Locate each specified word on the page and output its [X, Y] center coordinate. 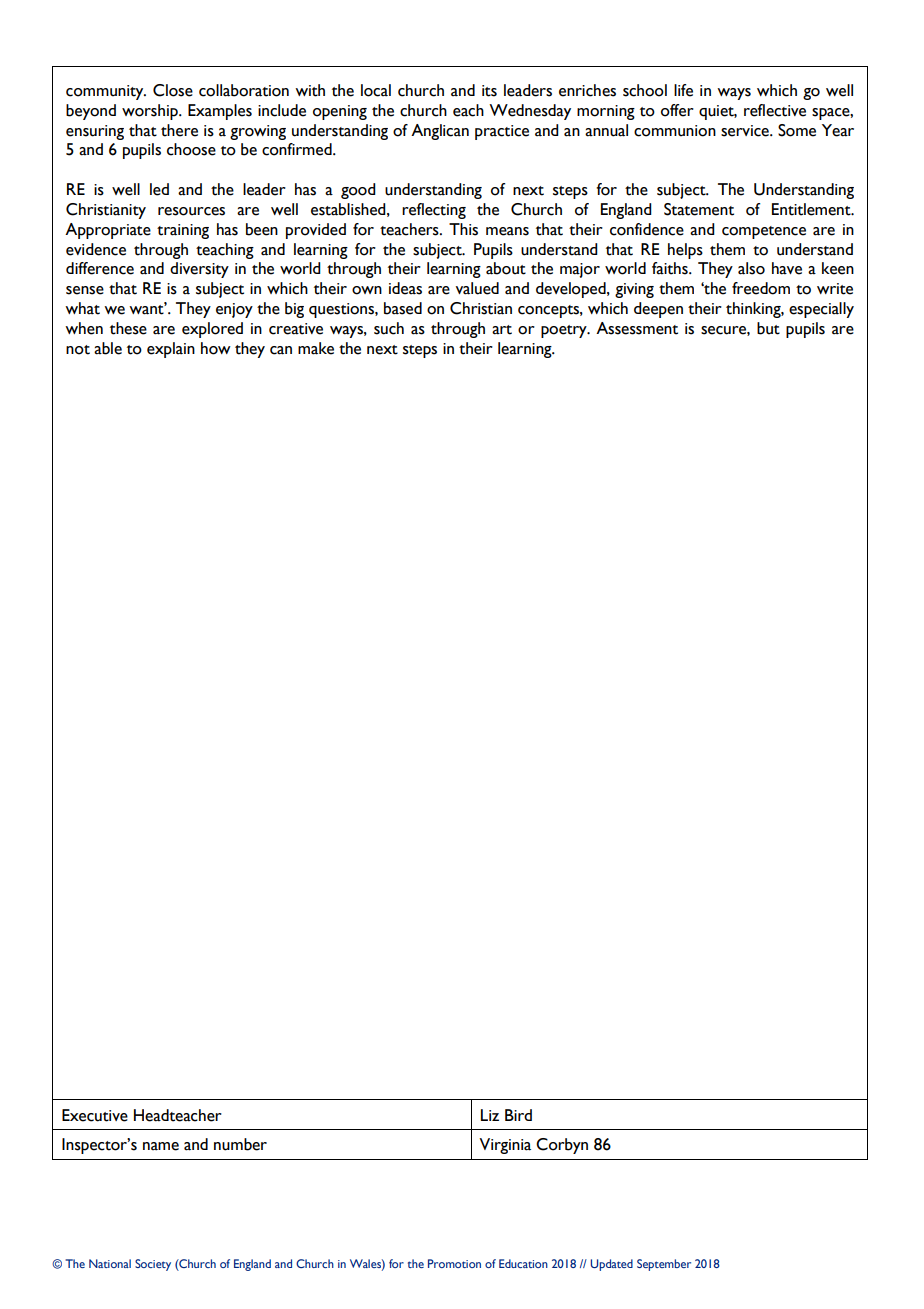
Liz [490, 1115]
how [216, 348]
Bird [518, 1115]
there [179, 130]
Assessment [637, 328]
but [768, 328]
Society [153, 1265]
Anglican [440, 132]
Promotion [454, 1263]
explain [171, 350]
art [502, 330]
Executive [95, 1115]
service [746, 131]
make [316, 348]
